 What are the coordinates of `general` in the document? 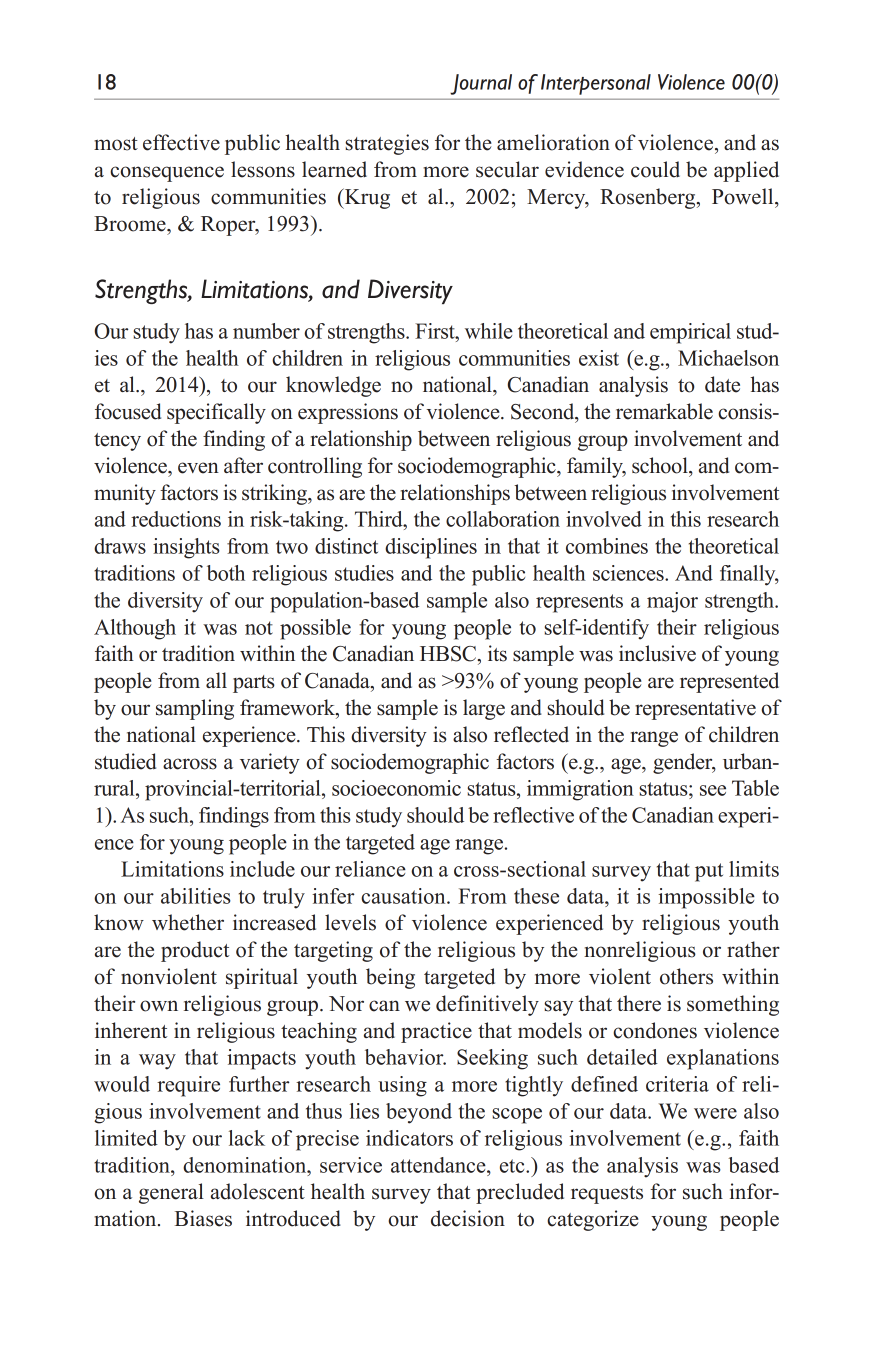 It's located at (171, 1193).
